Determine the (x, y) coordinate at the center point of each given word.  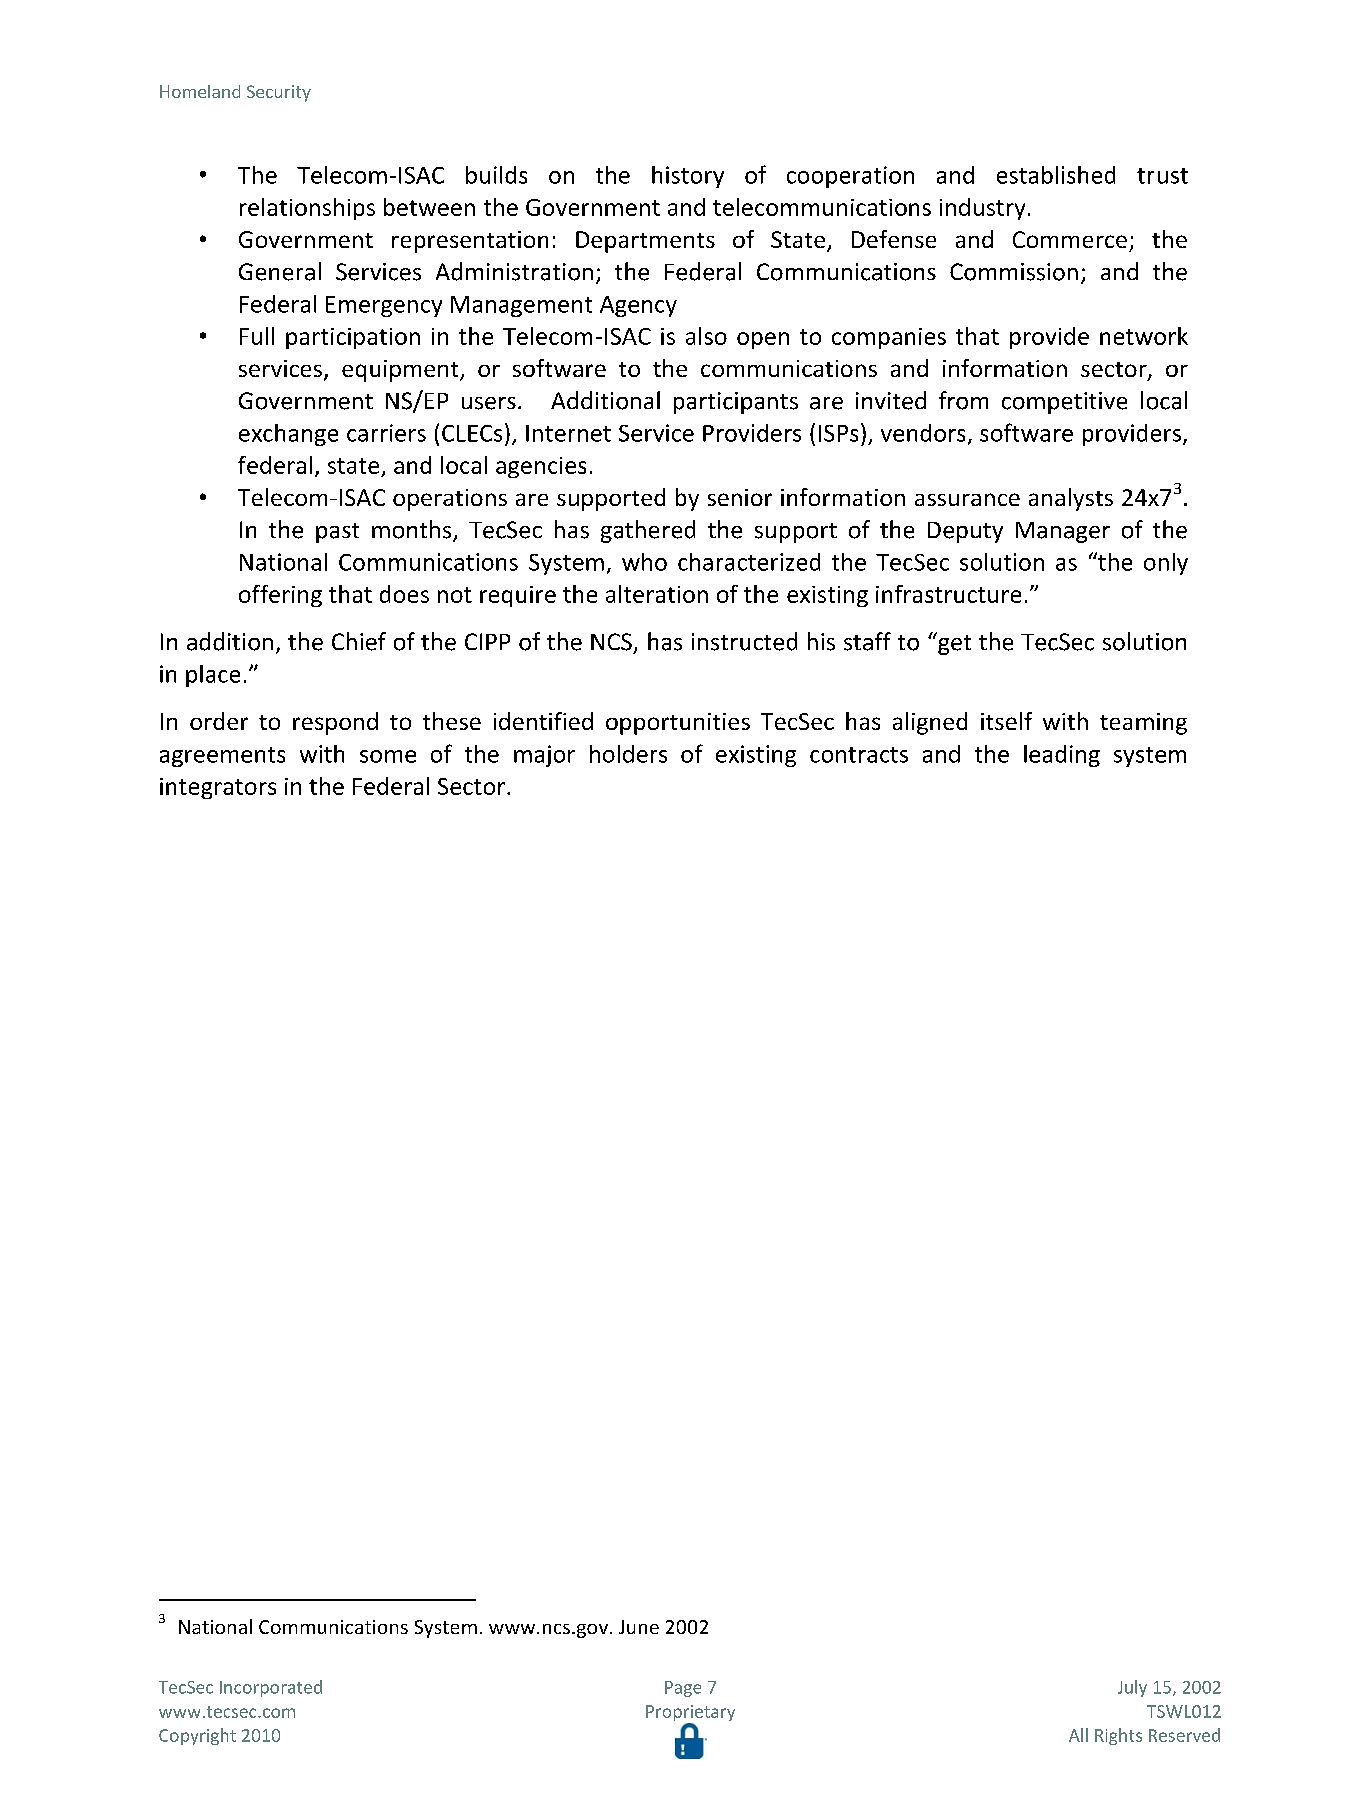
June (639, 1627)
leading (1062, 756)
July (1132, 1688)
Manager (1063, 532)
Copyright (197, 1736)
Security (279, 93)
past (337, 533)
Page (683, 1689)
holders (628, 754)
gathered (648, 531)
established (1056, 175)
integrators (218, 788)
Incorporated (271, 1688)
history (688, 177)
